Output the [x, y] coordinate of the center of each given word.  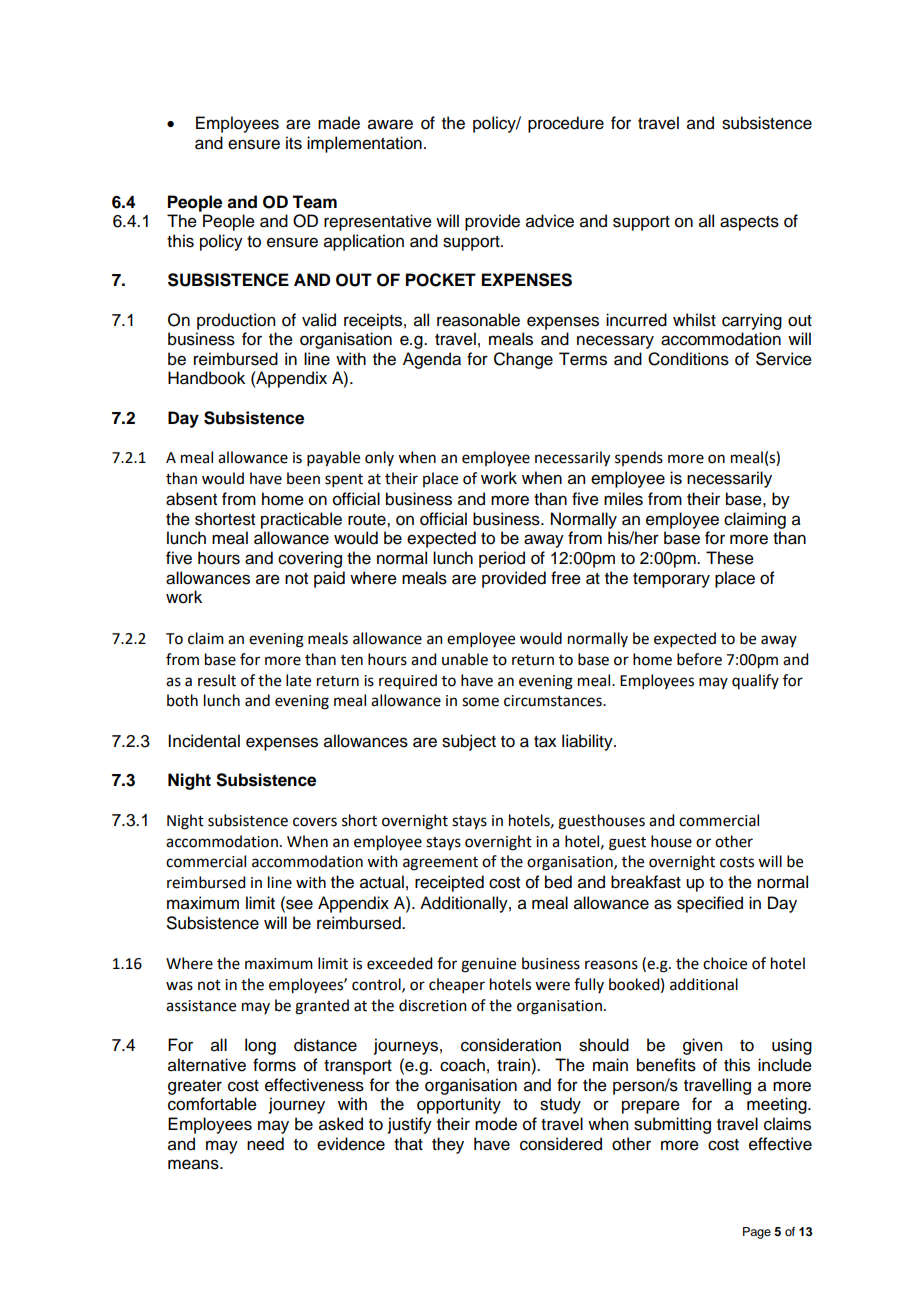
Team [314, 202]
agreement [440, 864]
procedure [566, 124]
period [502, 559]
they [448, 1145]
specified [710, 904]
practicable [301, 520]
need [265, 1144]
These [730, 558]
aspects [749, 223]
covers [315, 822]
